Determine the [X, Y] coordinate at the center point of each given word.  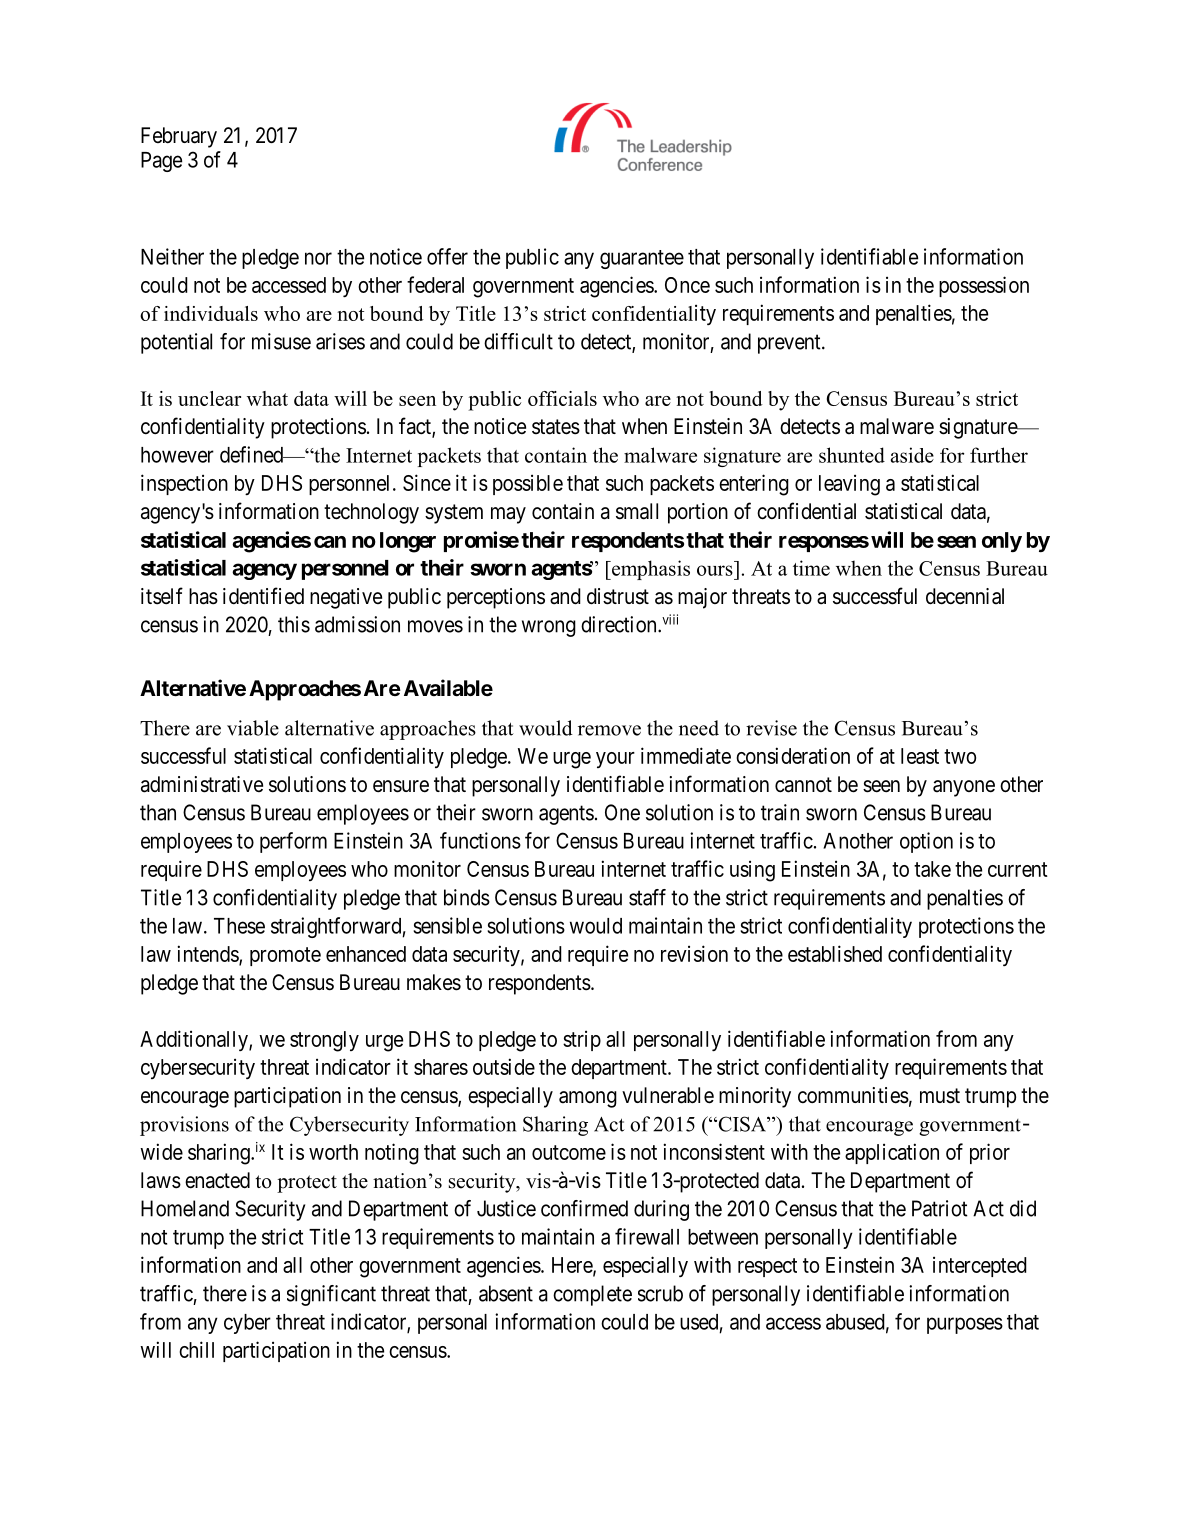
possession [984, 286]
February [179, 137]
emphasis [650, 570]
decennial [965, 596]
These [239, 926]
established [835, 953]
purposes [965, 1325]
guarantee [642, 259]
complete [592, 1295]
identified [263, 596]
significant [331, 1295]
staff [647, 897]
